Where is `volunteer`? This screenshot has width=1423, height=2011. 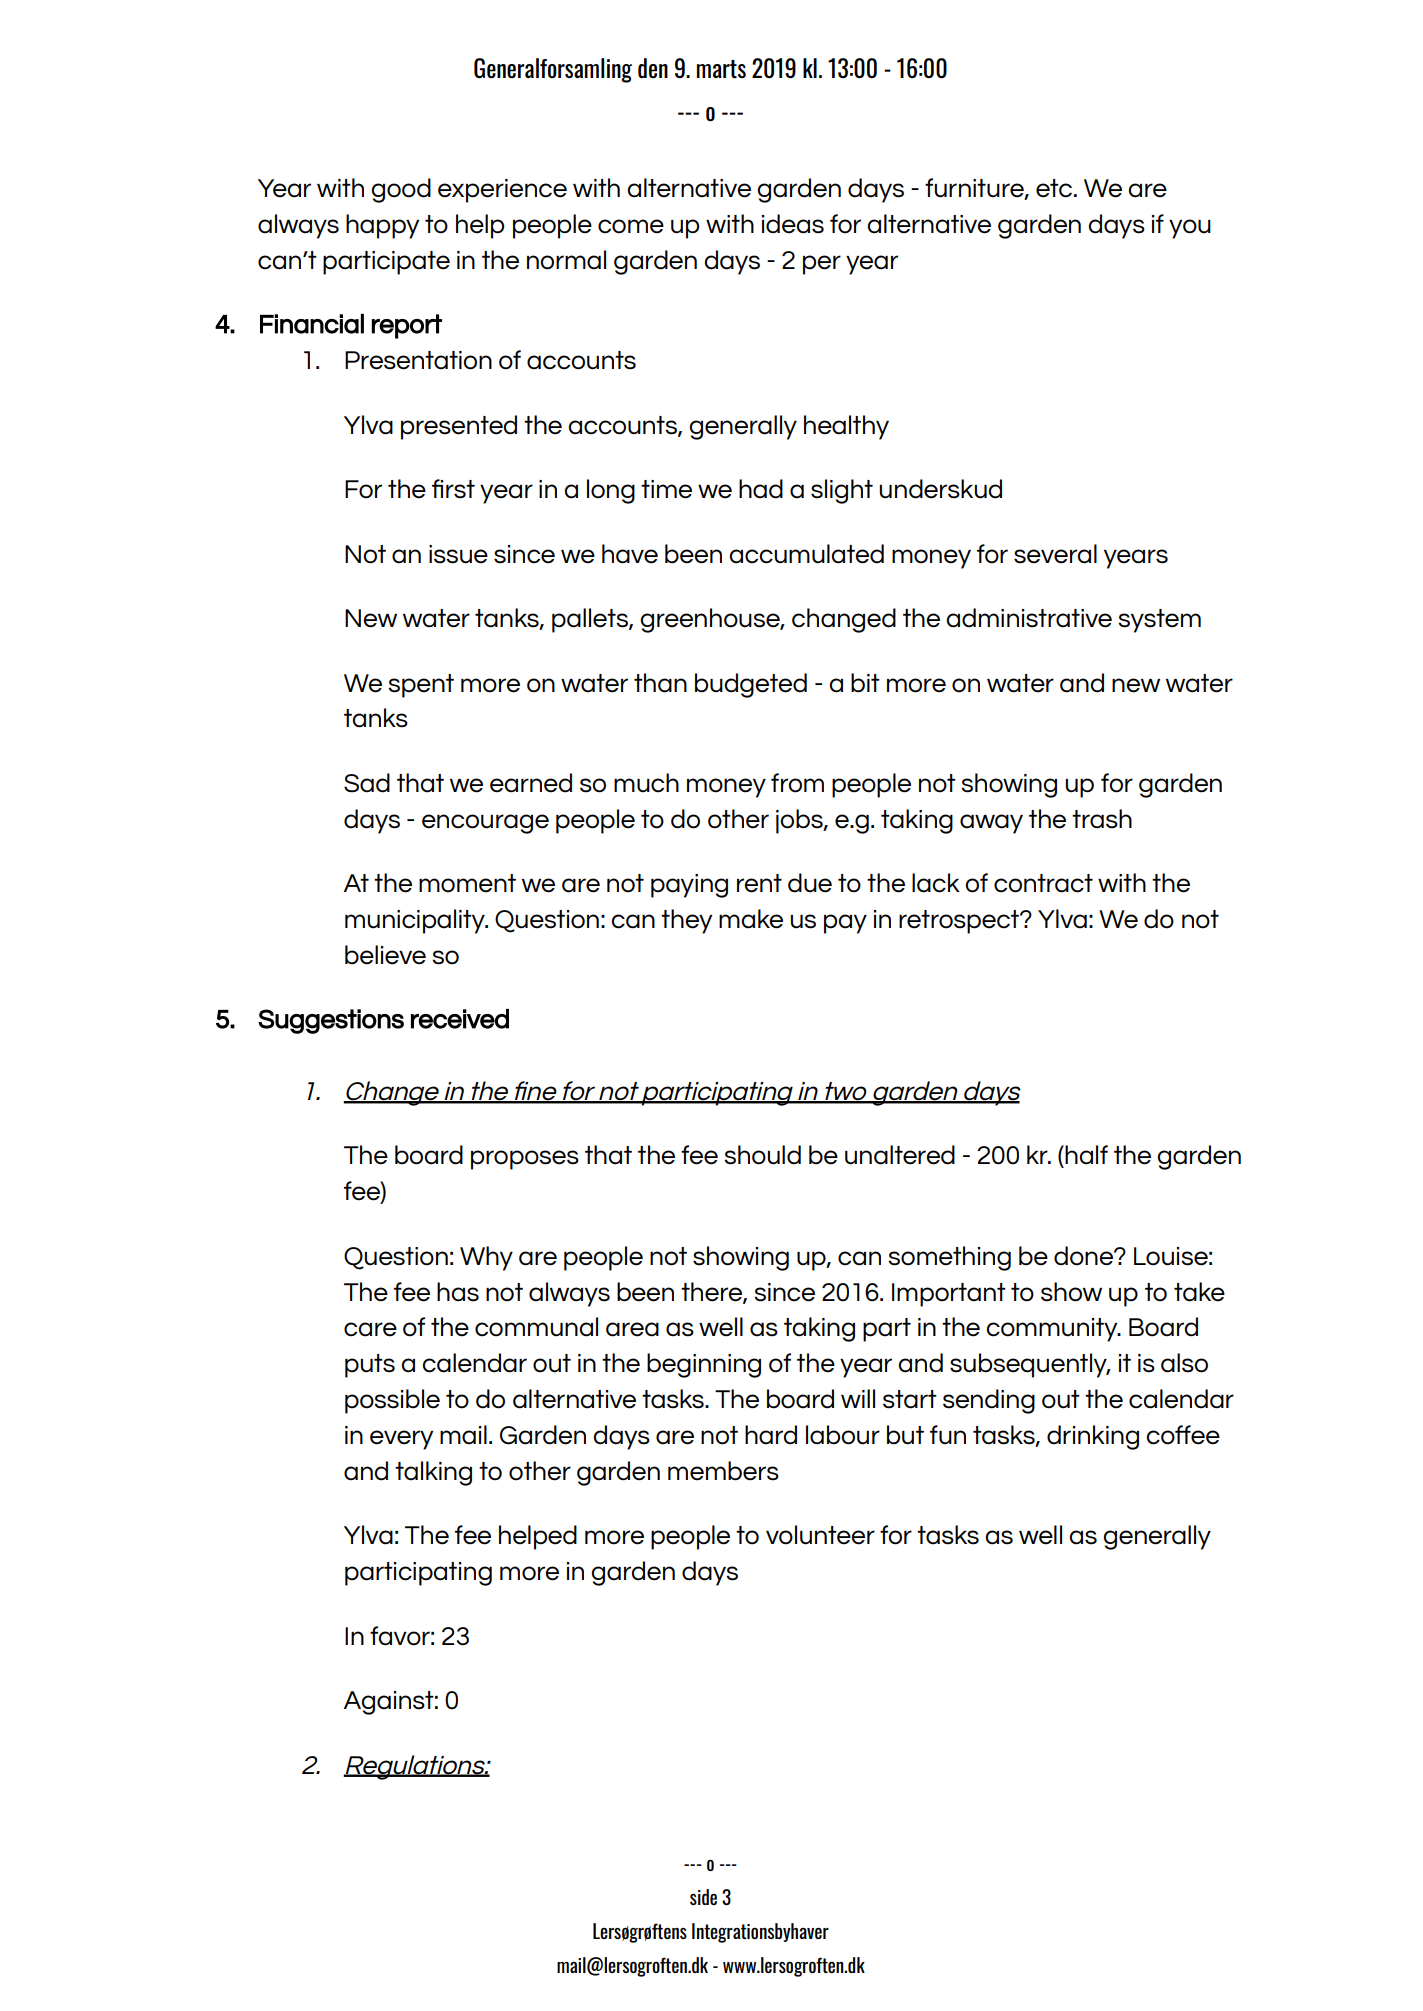
volunteer is located at coordinates (820, 1535).
